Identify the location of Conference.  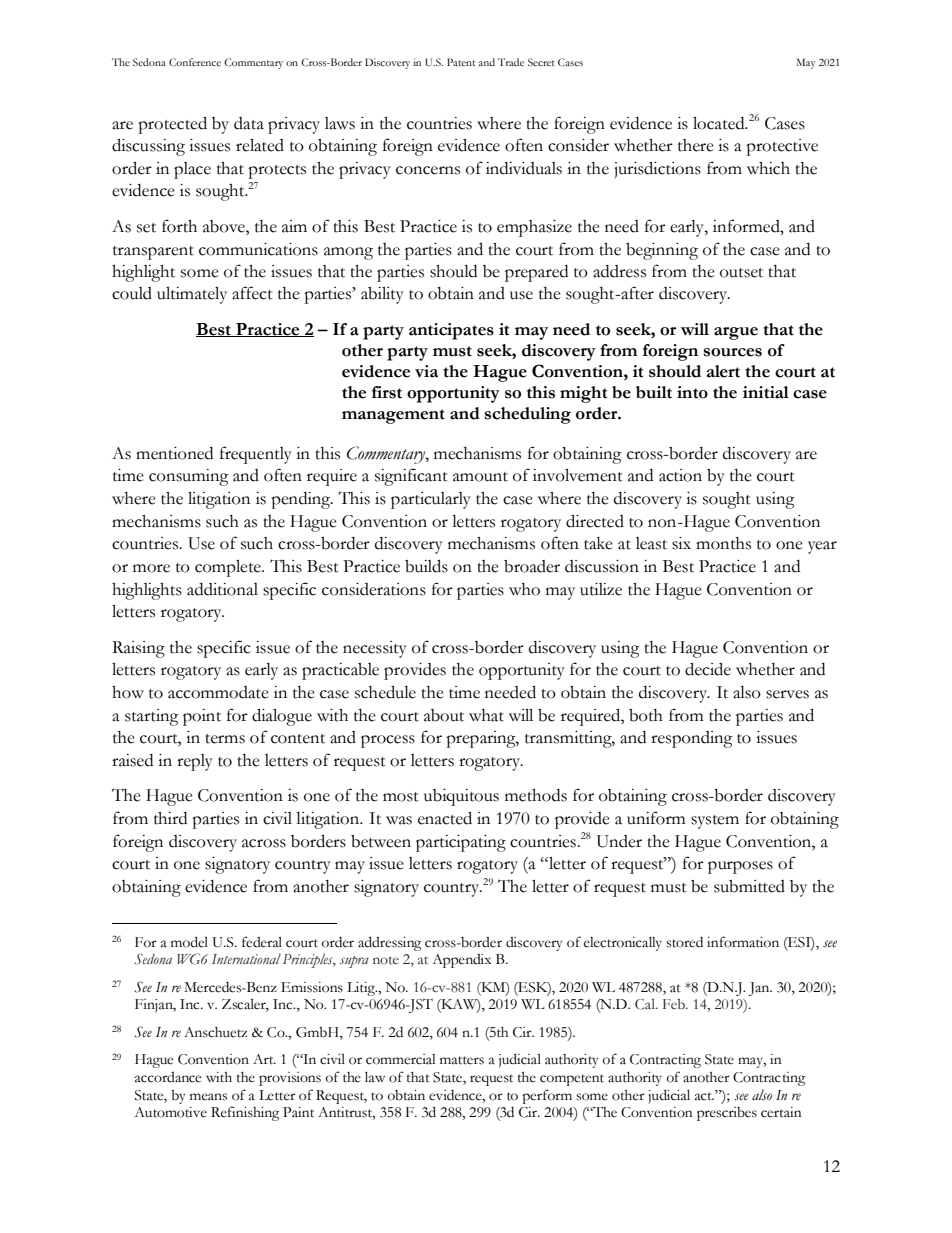
(195, 62).
